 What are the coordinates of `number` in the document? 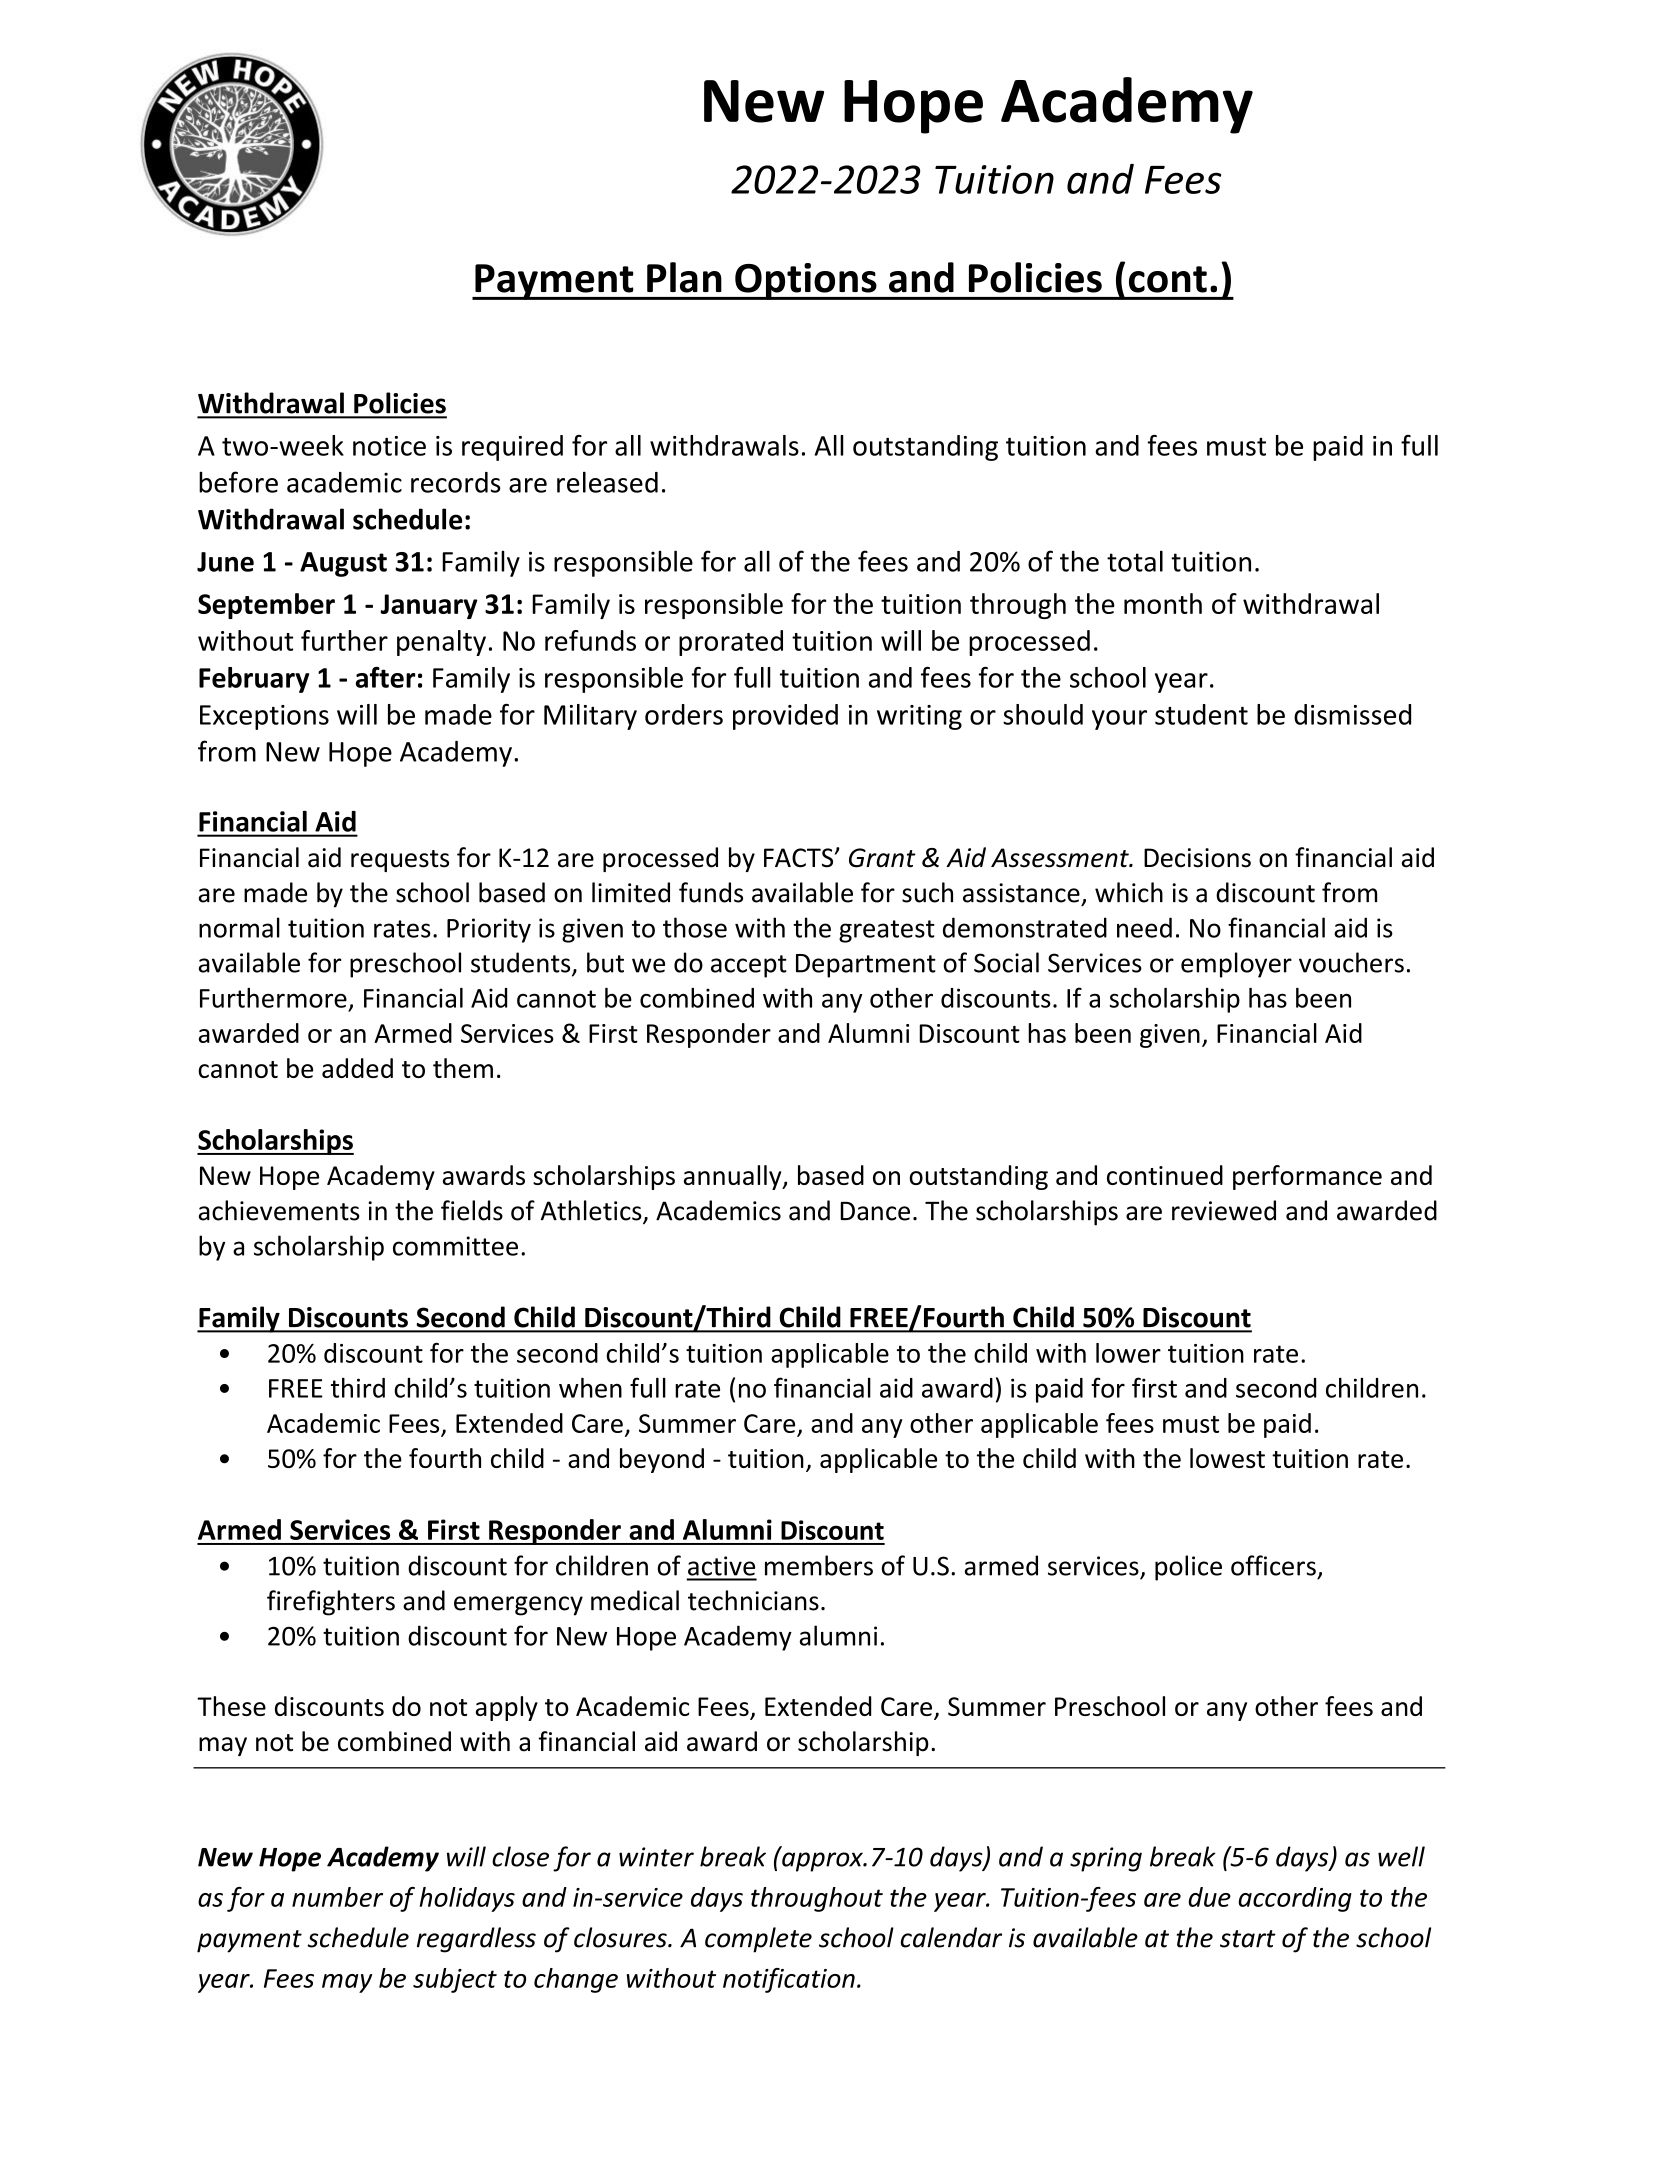 It's located at (337, 1897).
